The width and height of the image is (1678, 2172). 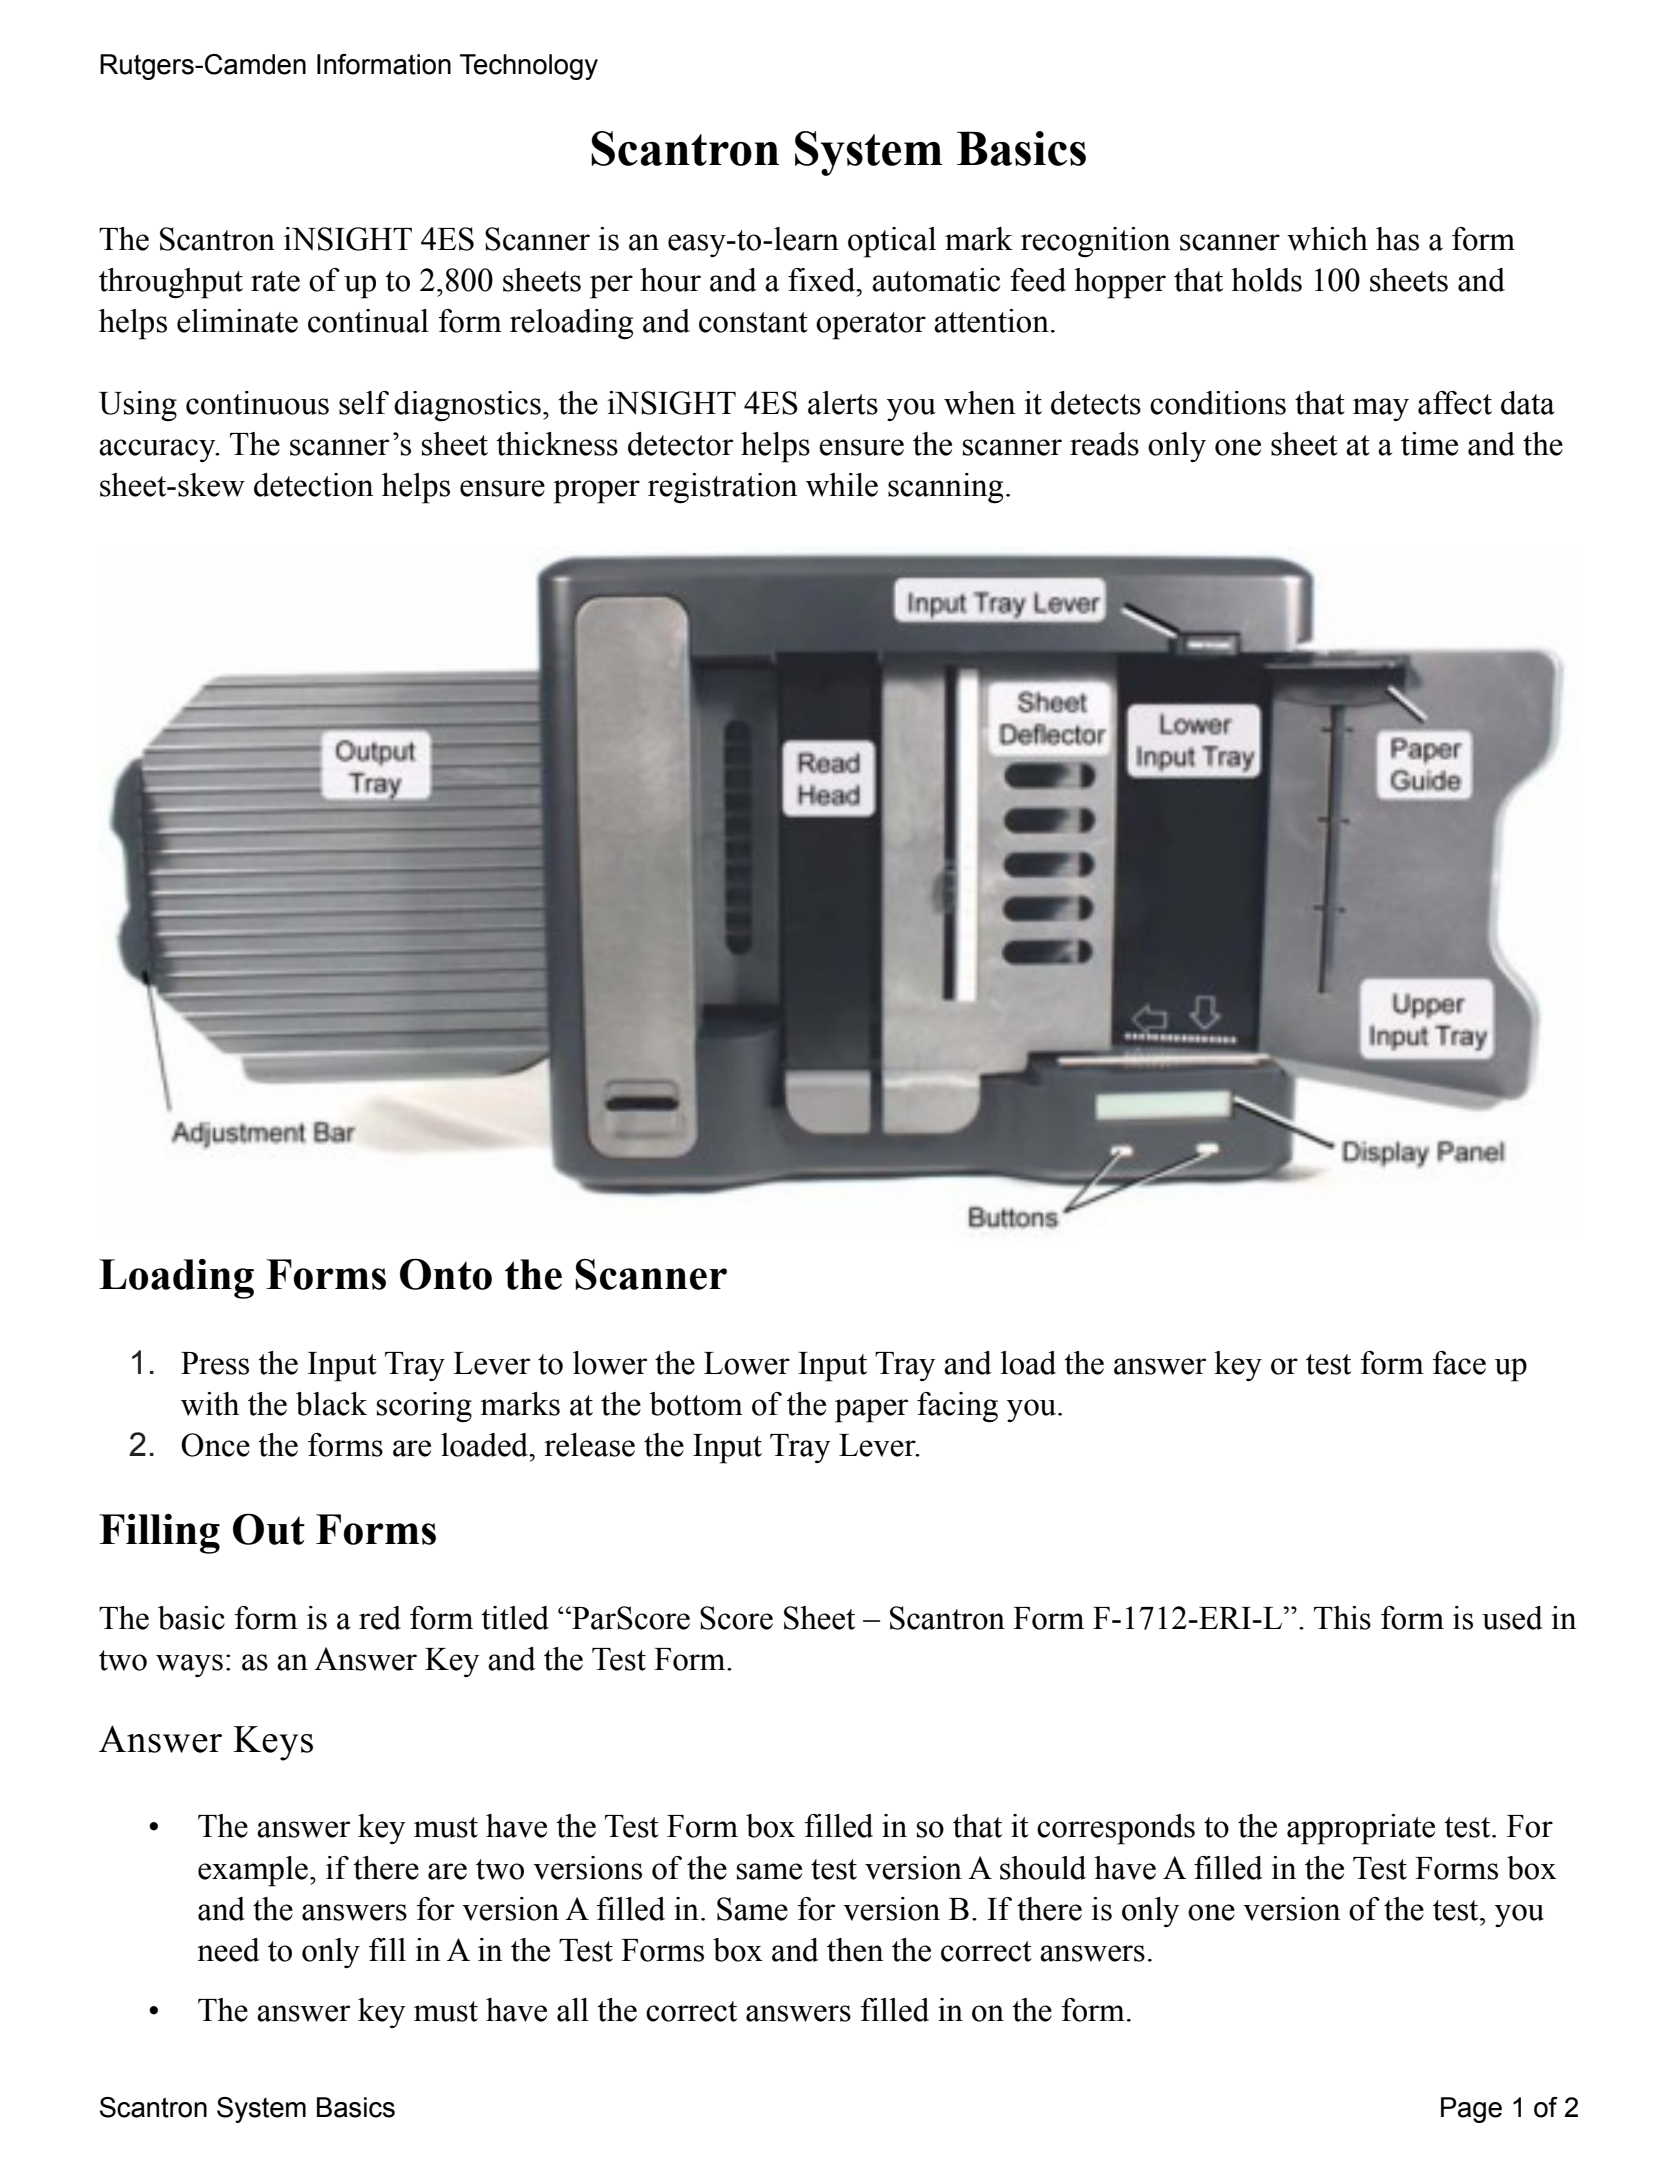 I want to click on rate, so click(x=275, y=281).
